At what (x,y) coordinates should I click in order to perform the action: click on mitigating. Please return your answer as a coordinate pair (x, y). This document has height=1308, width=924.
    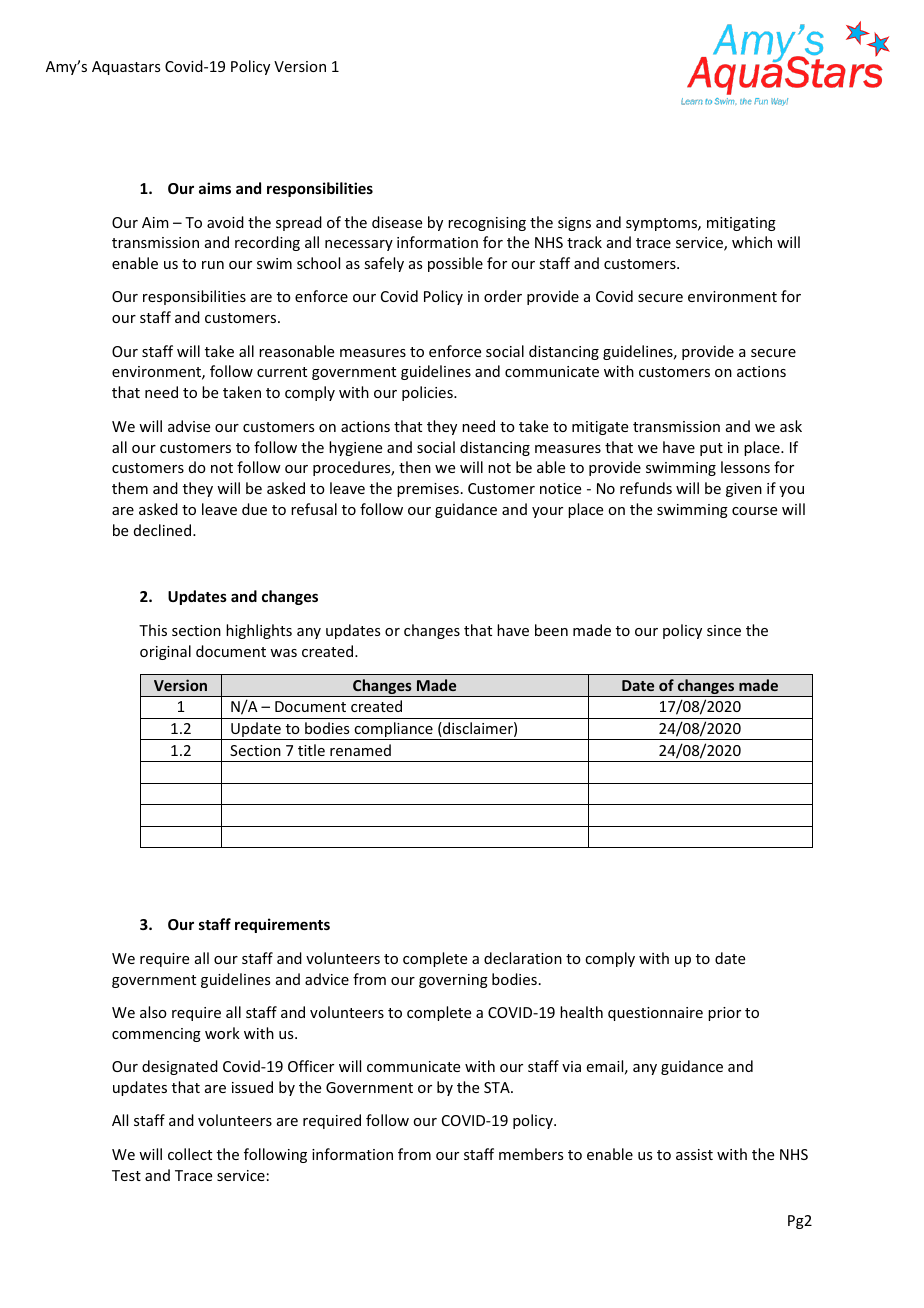
    Looking at the image, I should click on (741, 224).
